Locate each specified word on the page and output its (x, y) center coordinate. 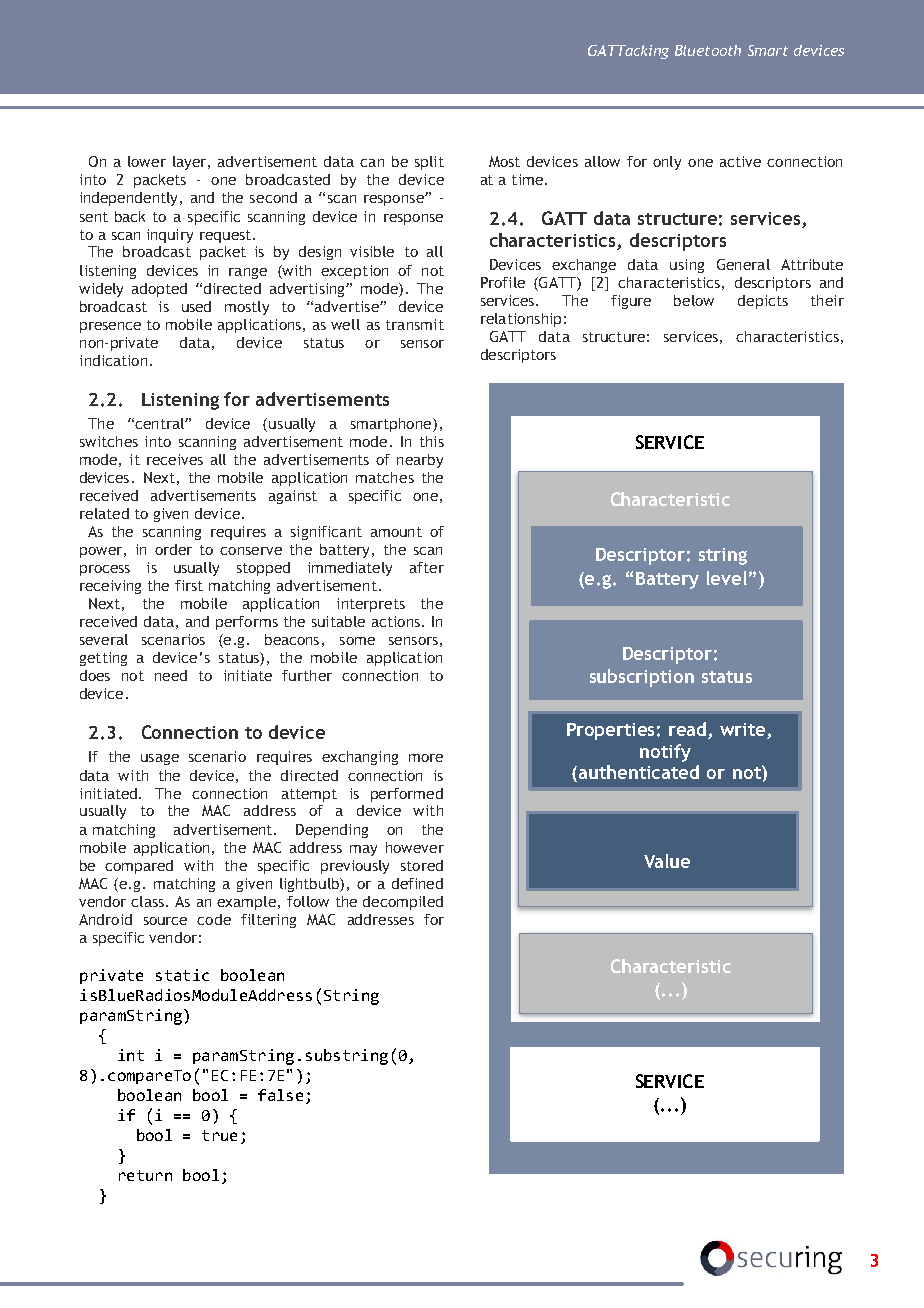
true (219, 1135)
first (189, 585)
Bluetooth (708, 50)
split (429, 163)
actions (396, 621)
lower (147, 161)
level (727, 578)
